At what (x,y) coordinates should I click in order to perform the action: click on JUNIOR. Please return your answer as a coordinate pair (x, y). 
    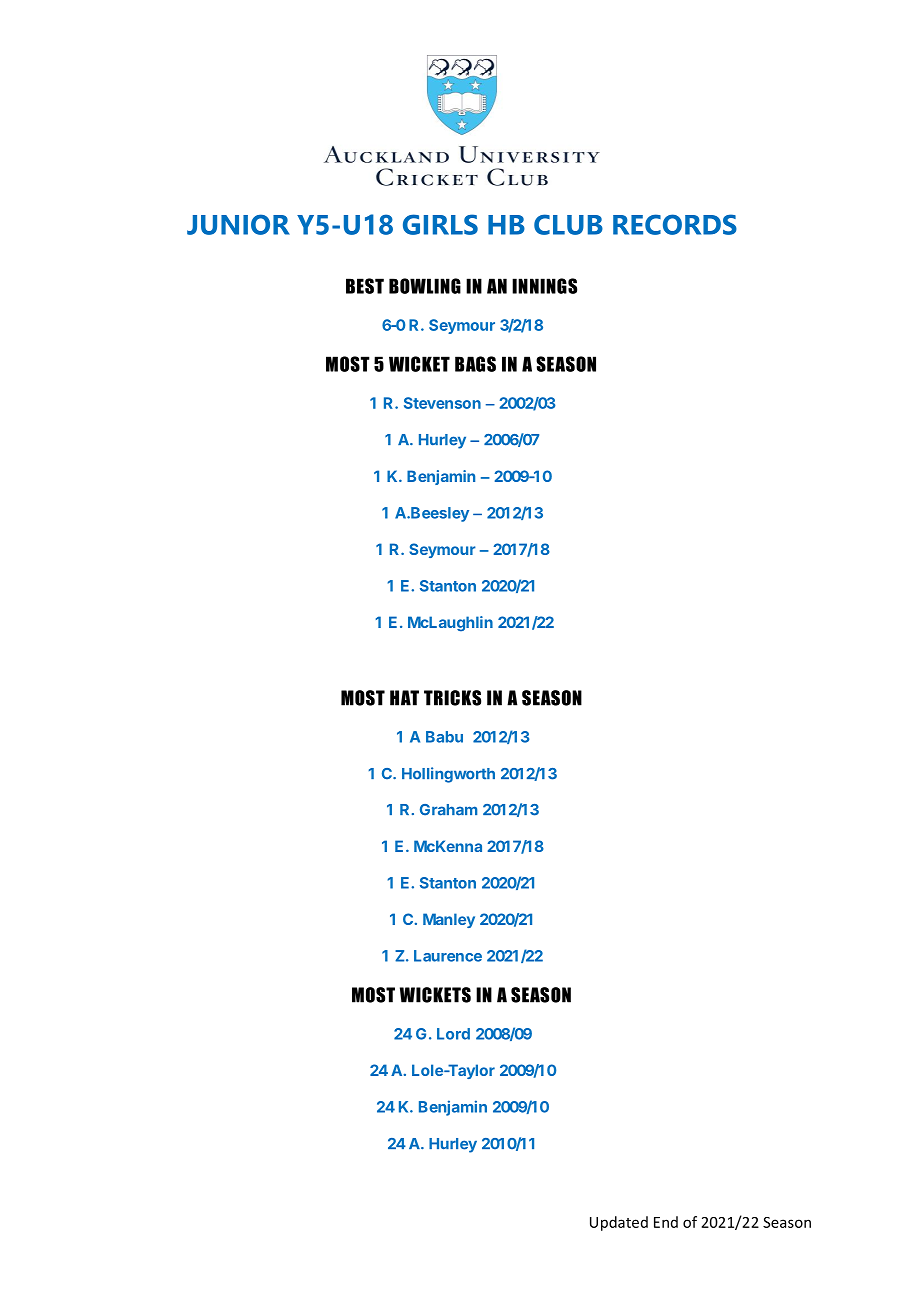
    Looking at the image, I should click on (238, 224).
